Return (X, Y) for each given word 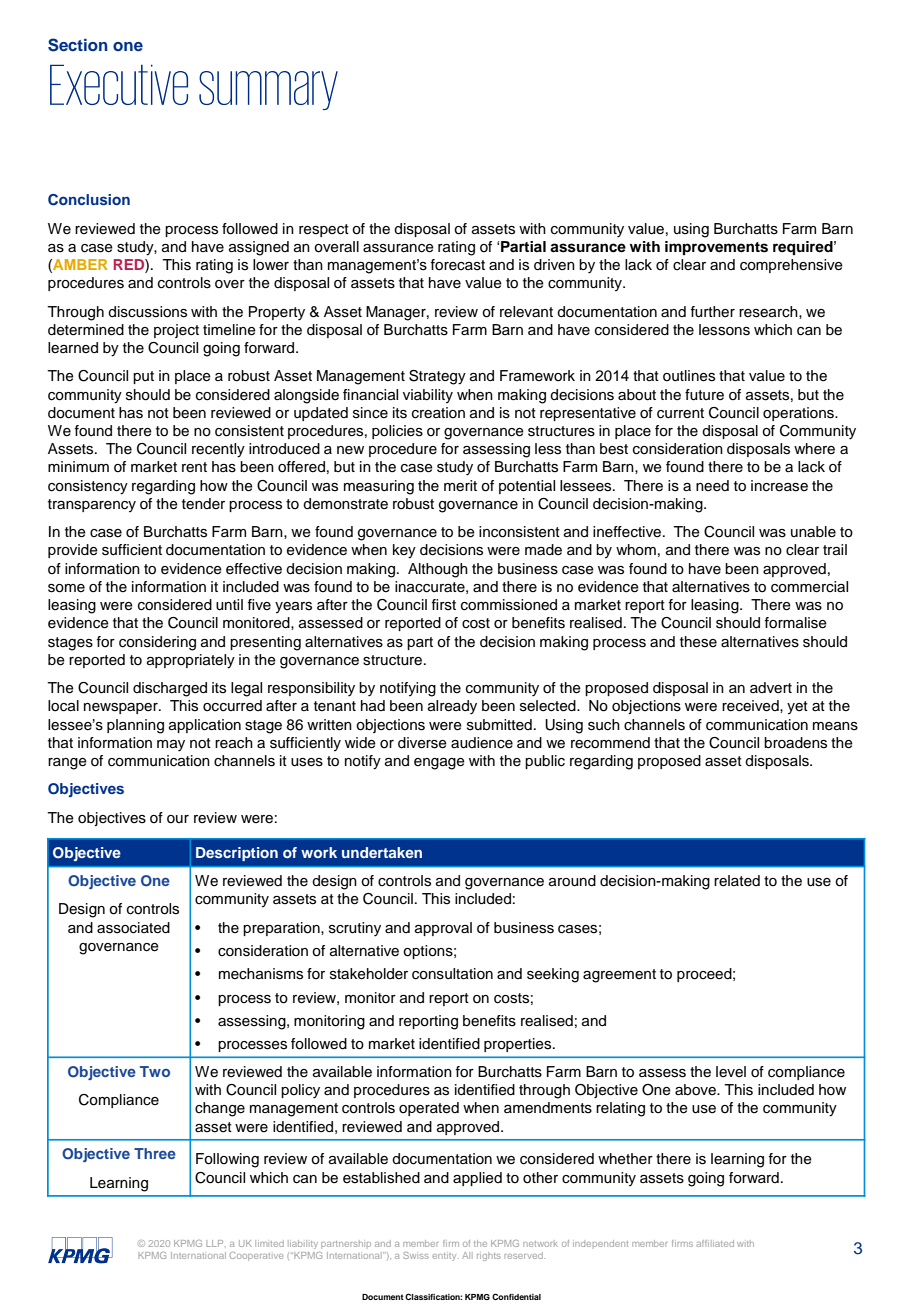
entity (445, 1257)
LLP (216, 1243)
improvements (716, 248)
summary (268, 90)
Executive (119, 84)
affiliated (715, 1243)
